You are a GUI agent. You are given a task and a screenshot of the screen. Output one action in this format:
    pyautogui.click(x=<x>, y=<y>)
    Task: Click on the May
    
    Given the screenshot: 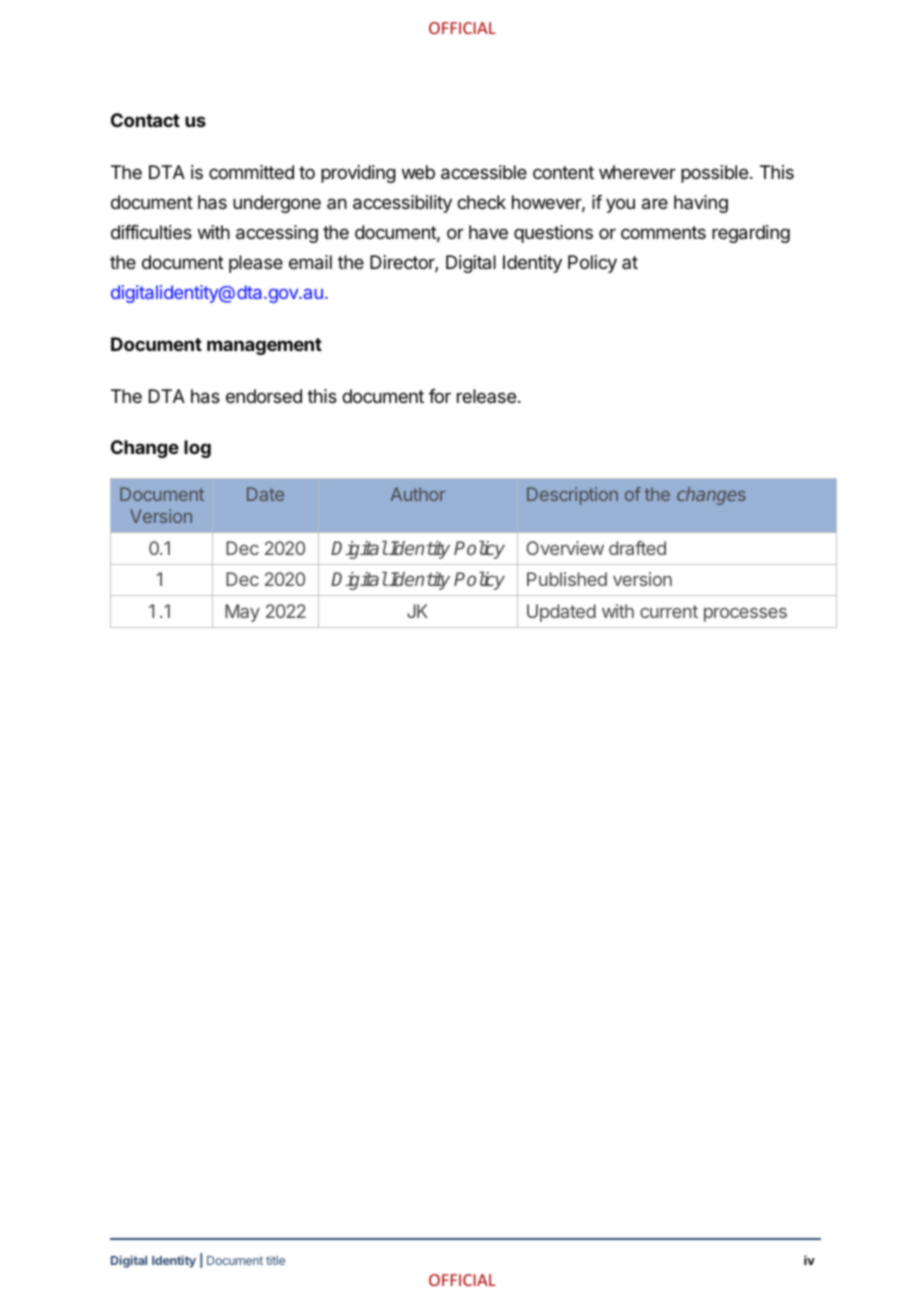 What is the action you would take?
    pyautogui.click(x=242, y=613)
